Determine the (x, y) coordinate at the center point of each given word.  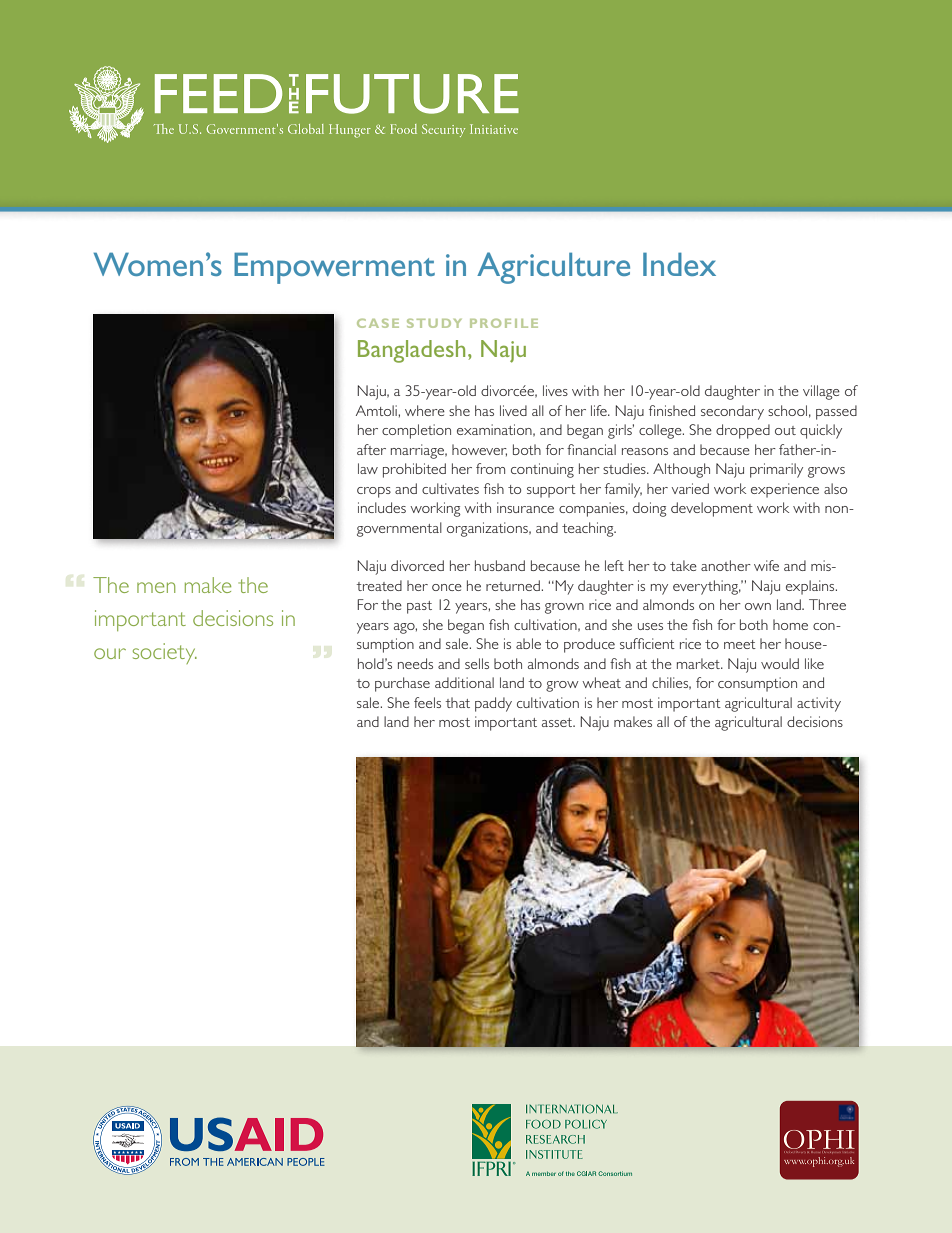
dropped (743, 431)
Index (679, 264)
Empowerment (334, 268)
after (371, 449)
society (165, 653)
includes (382, 507)
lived (513, 410)
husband (500, 565)
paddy (493, 704)
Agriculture (553, 268)
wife (766, 565)
